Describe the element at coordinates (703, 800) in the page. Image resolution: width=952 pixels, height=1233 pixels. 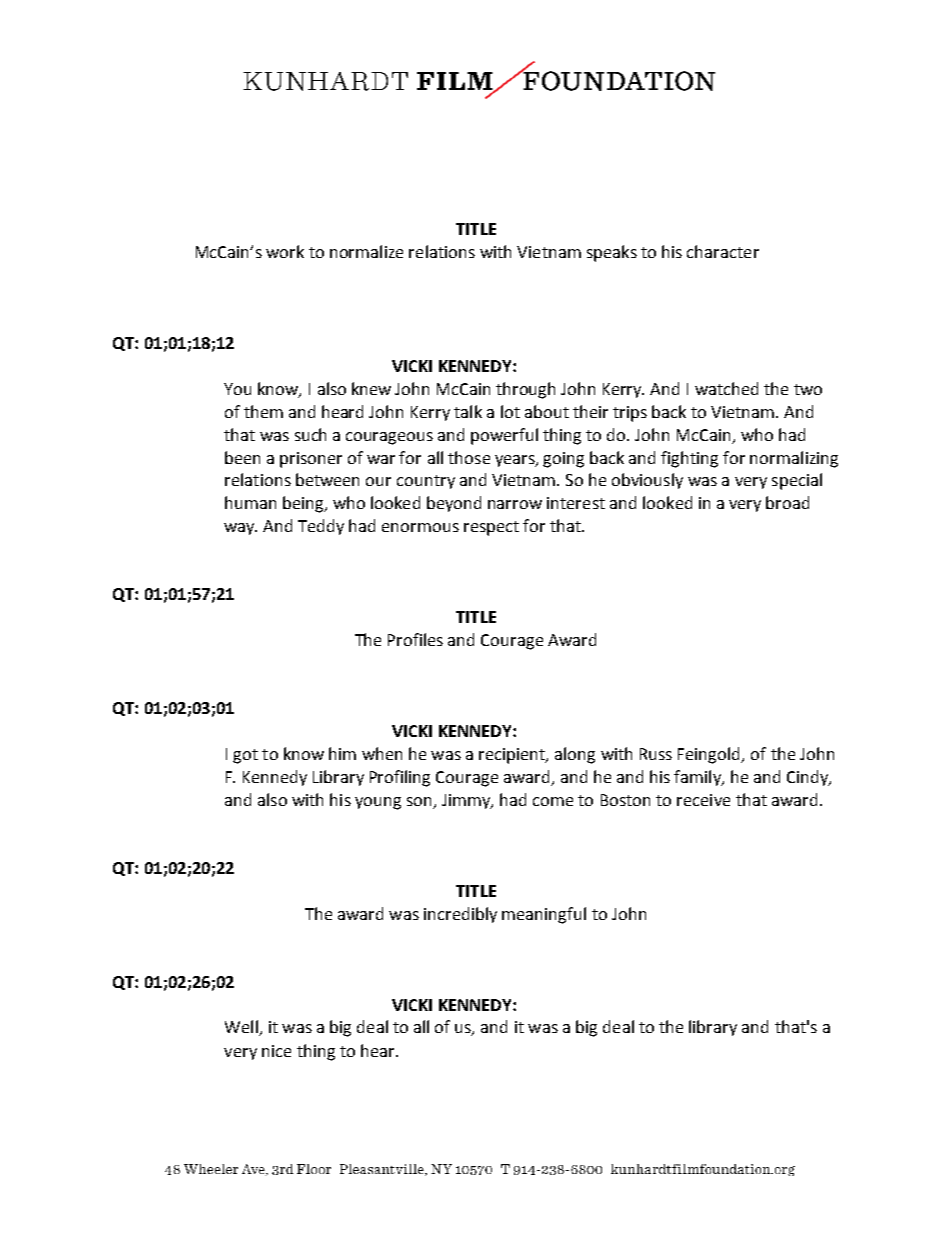
I see `receive` at that location.
